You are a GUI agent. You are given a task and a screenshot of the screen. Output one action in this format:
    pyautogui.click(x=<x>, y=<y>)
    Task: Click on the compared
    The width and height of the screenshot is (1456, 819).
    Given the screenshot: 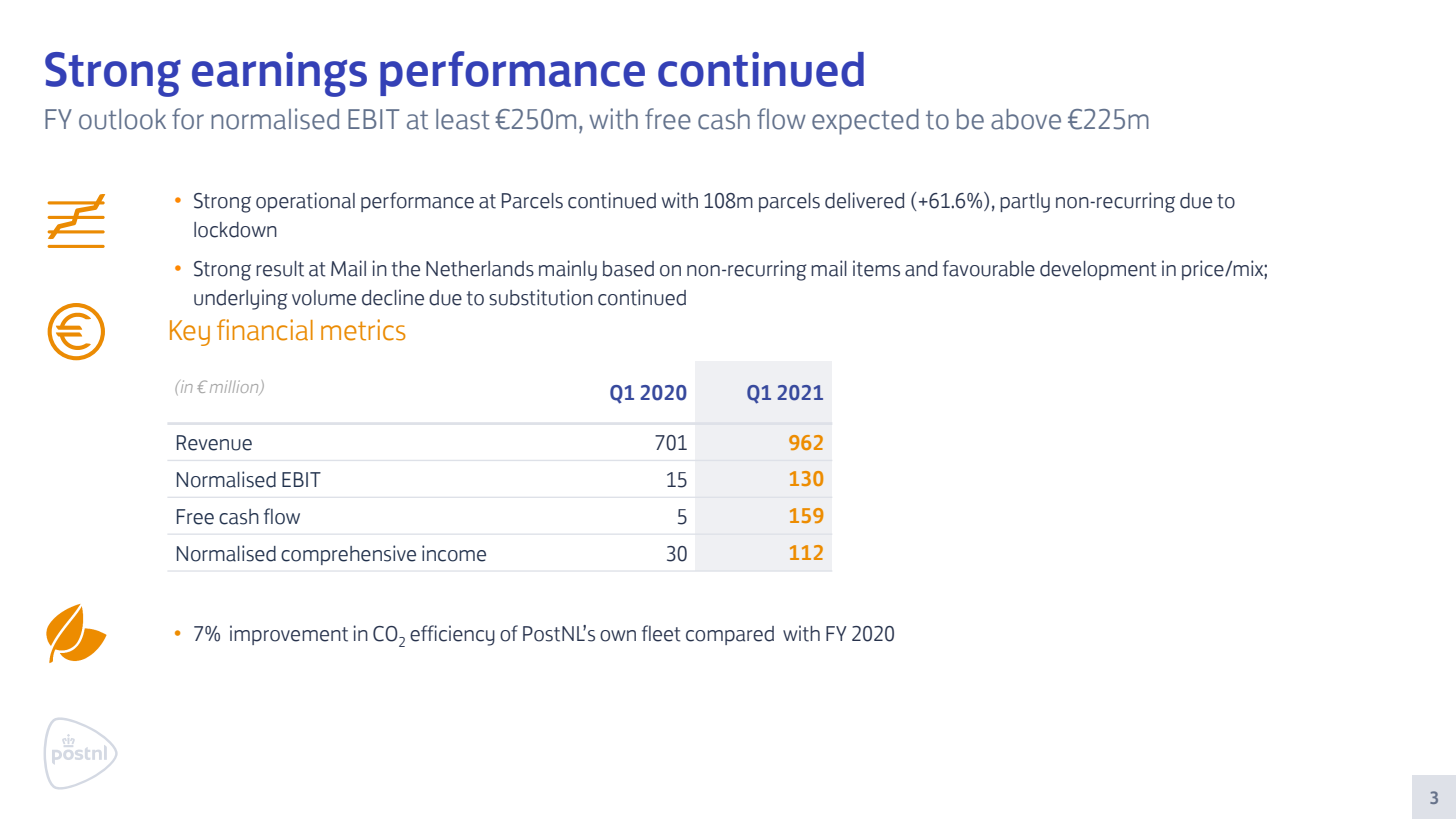 What is the action you would take?
    pyautogui.click(x=730, y=635)
